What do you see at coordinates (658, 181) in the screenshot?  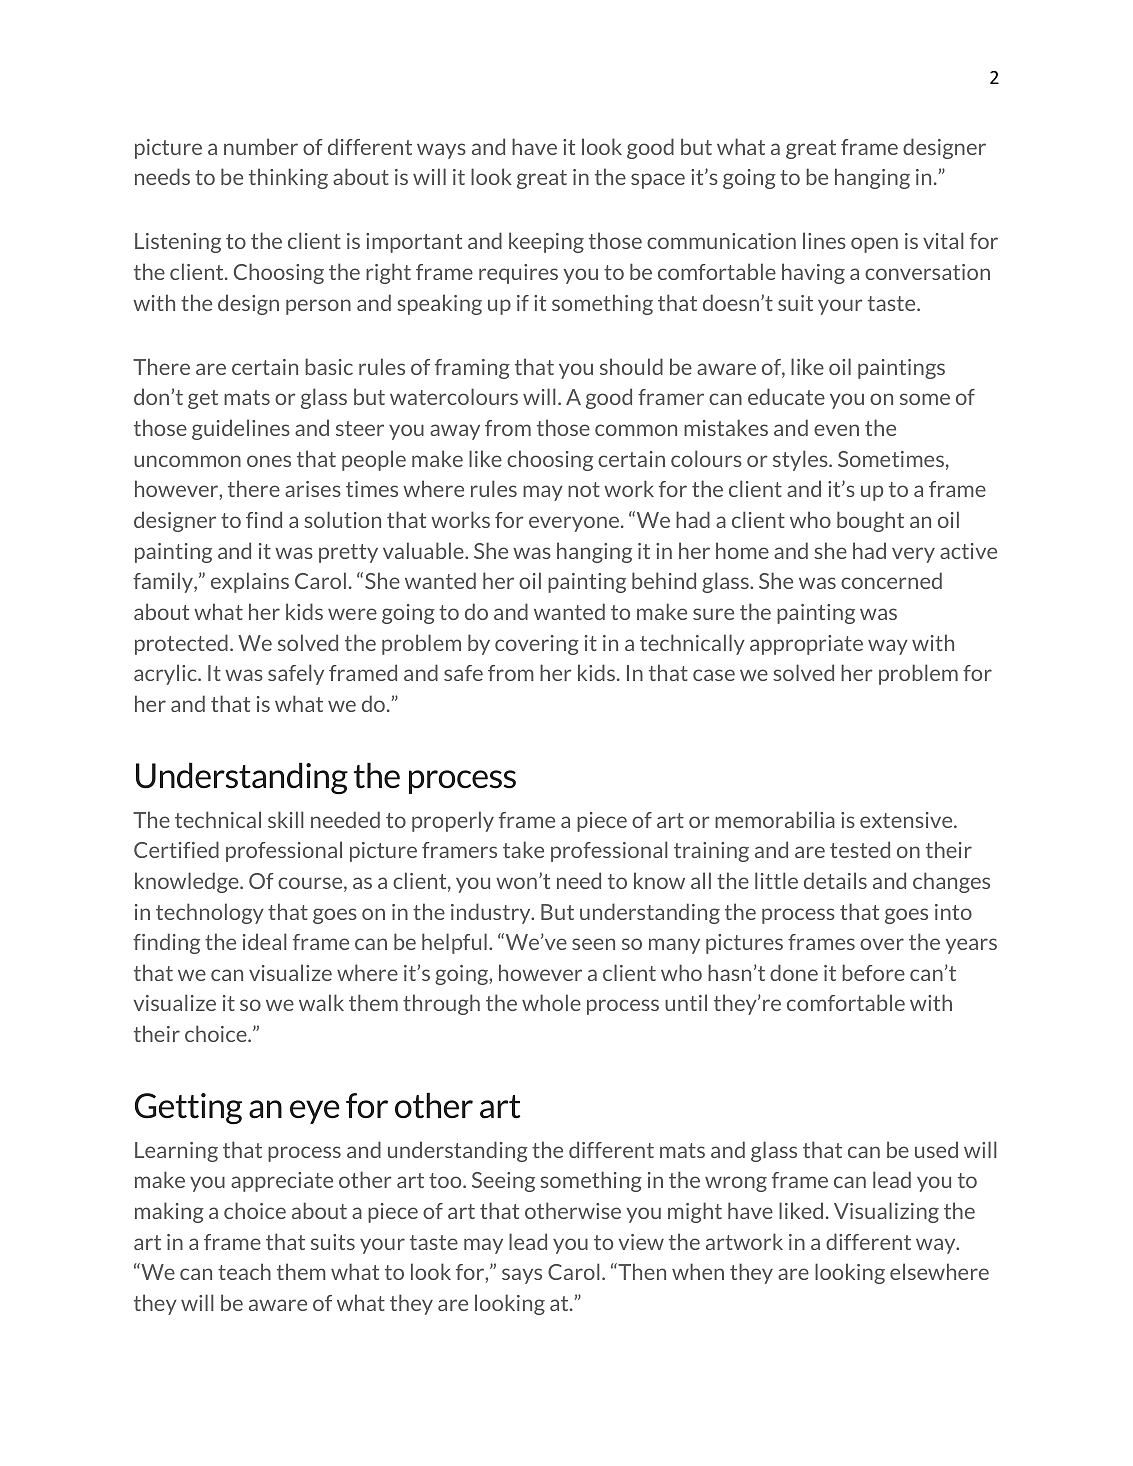 I see `space` at bounding box center [658, 181].
